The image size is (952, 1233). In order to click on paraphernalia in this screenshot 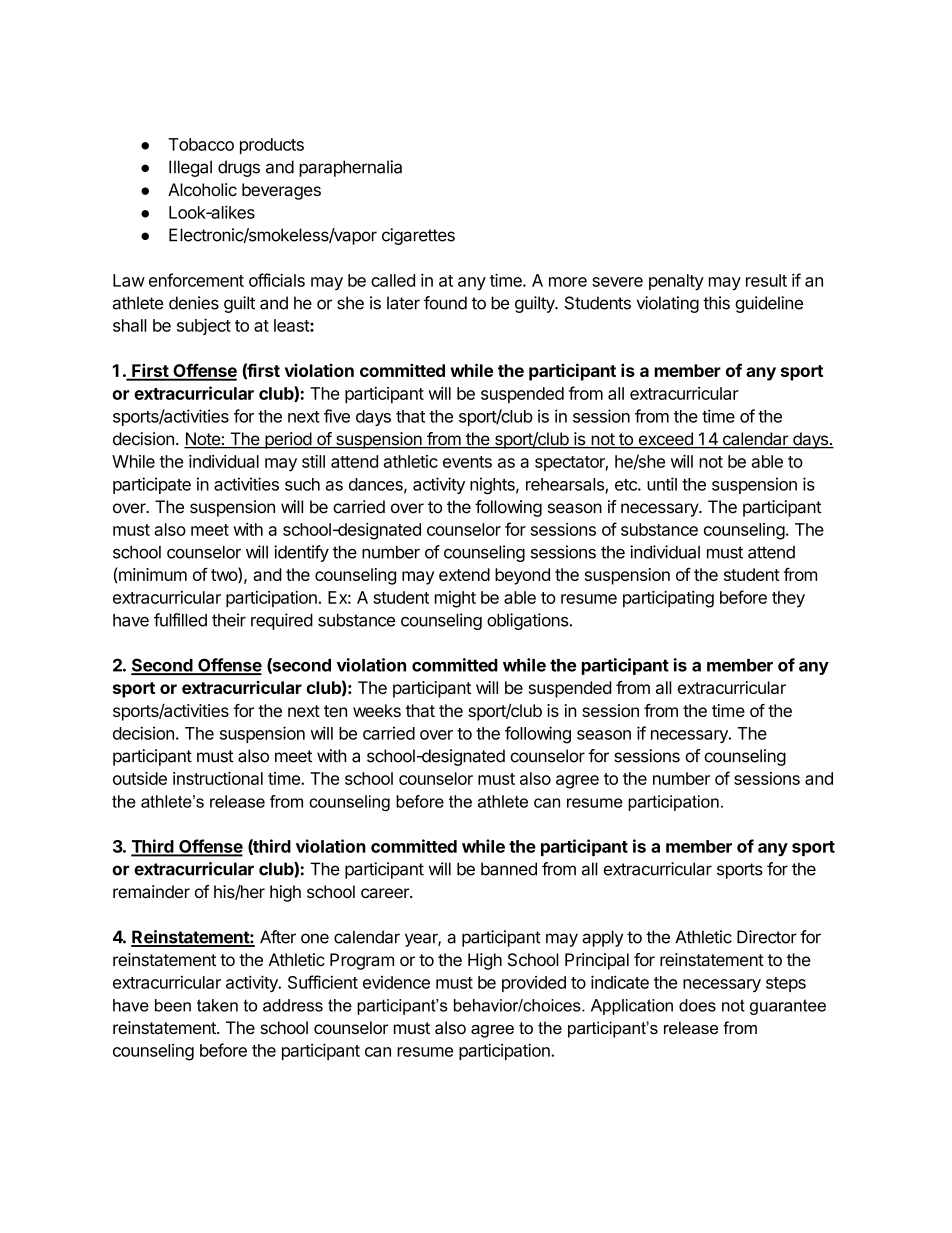, I will do `click(350, 168)`.
